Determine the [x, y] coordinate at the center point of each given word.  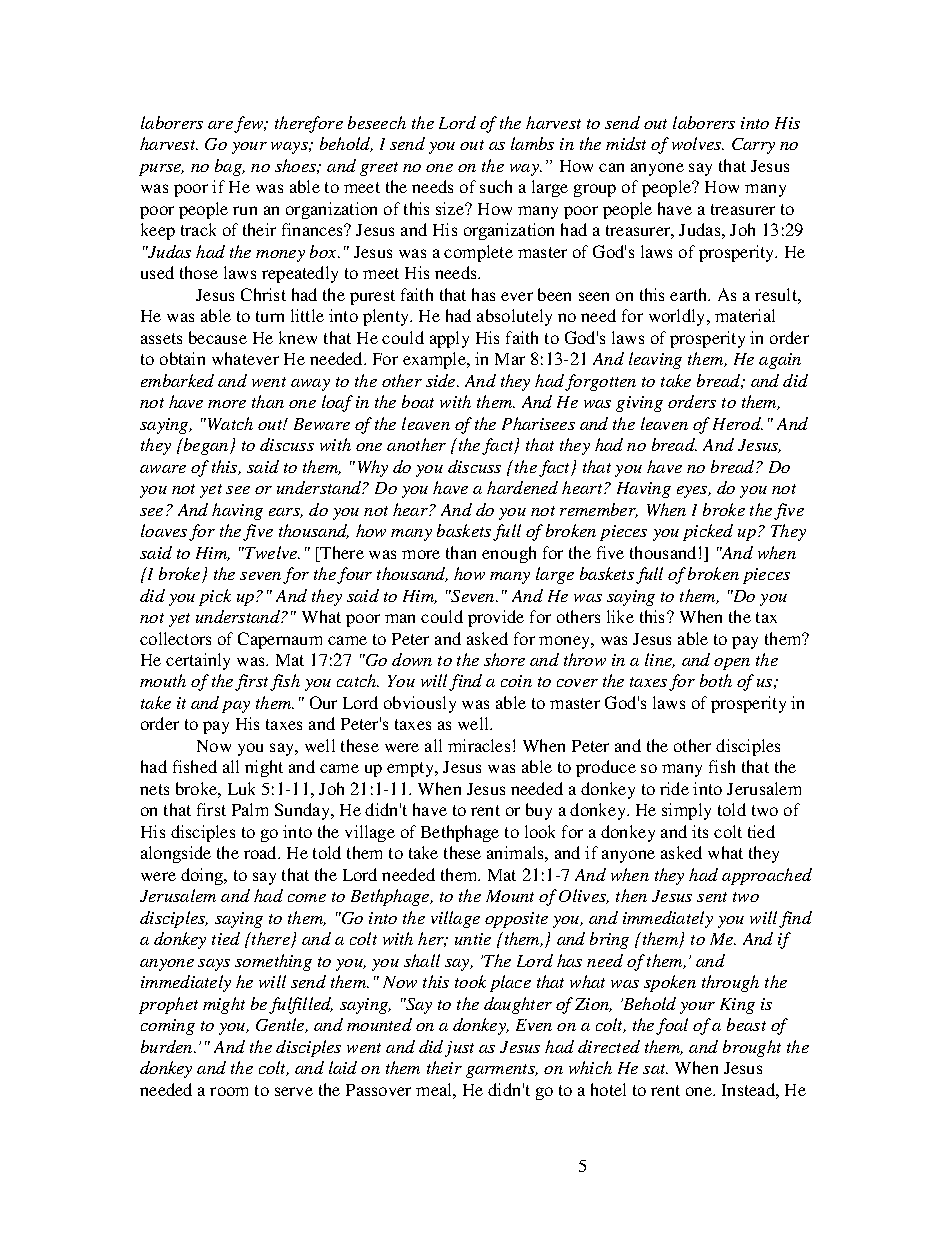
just [459, 1049]
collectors [175, 638]
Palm [250, 809]
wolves [697, 143]
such [496, 186]
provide [496, 618]
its [700, 831]
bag [229, 167]
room [229, 1091]
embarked [177, 380]
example [435, 360]
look [540, 831]
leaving [655, 360]
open [732, 664]
